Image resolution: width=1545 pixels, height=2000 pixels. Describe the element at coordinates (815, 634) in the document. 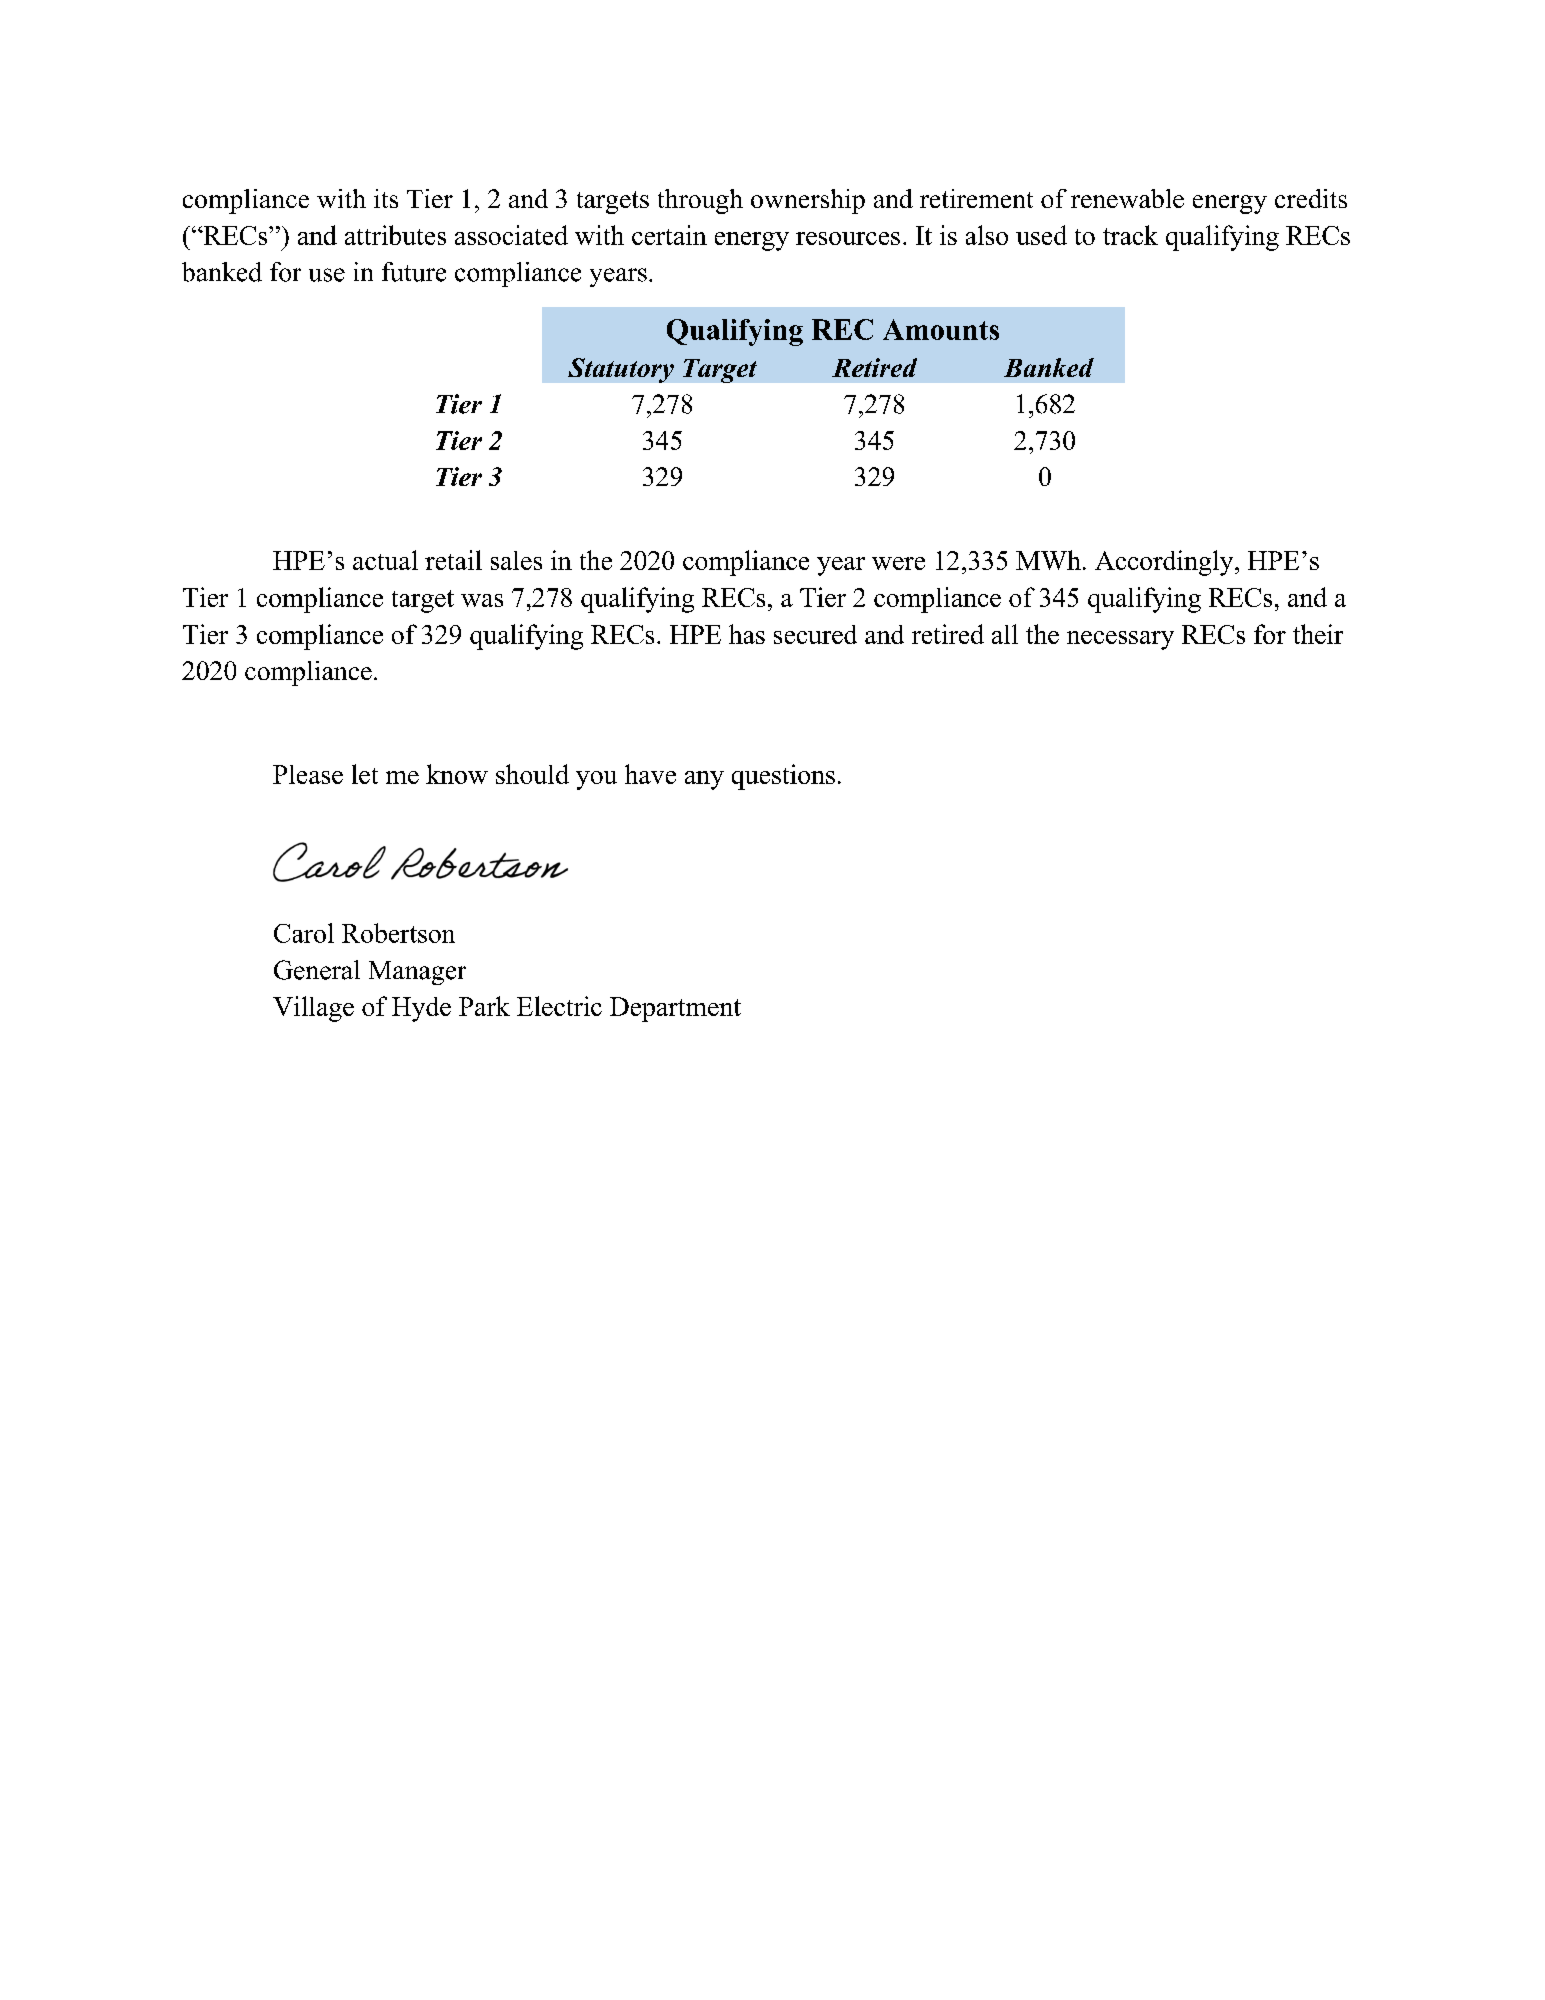

I see `secured` at that location.
